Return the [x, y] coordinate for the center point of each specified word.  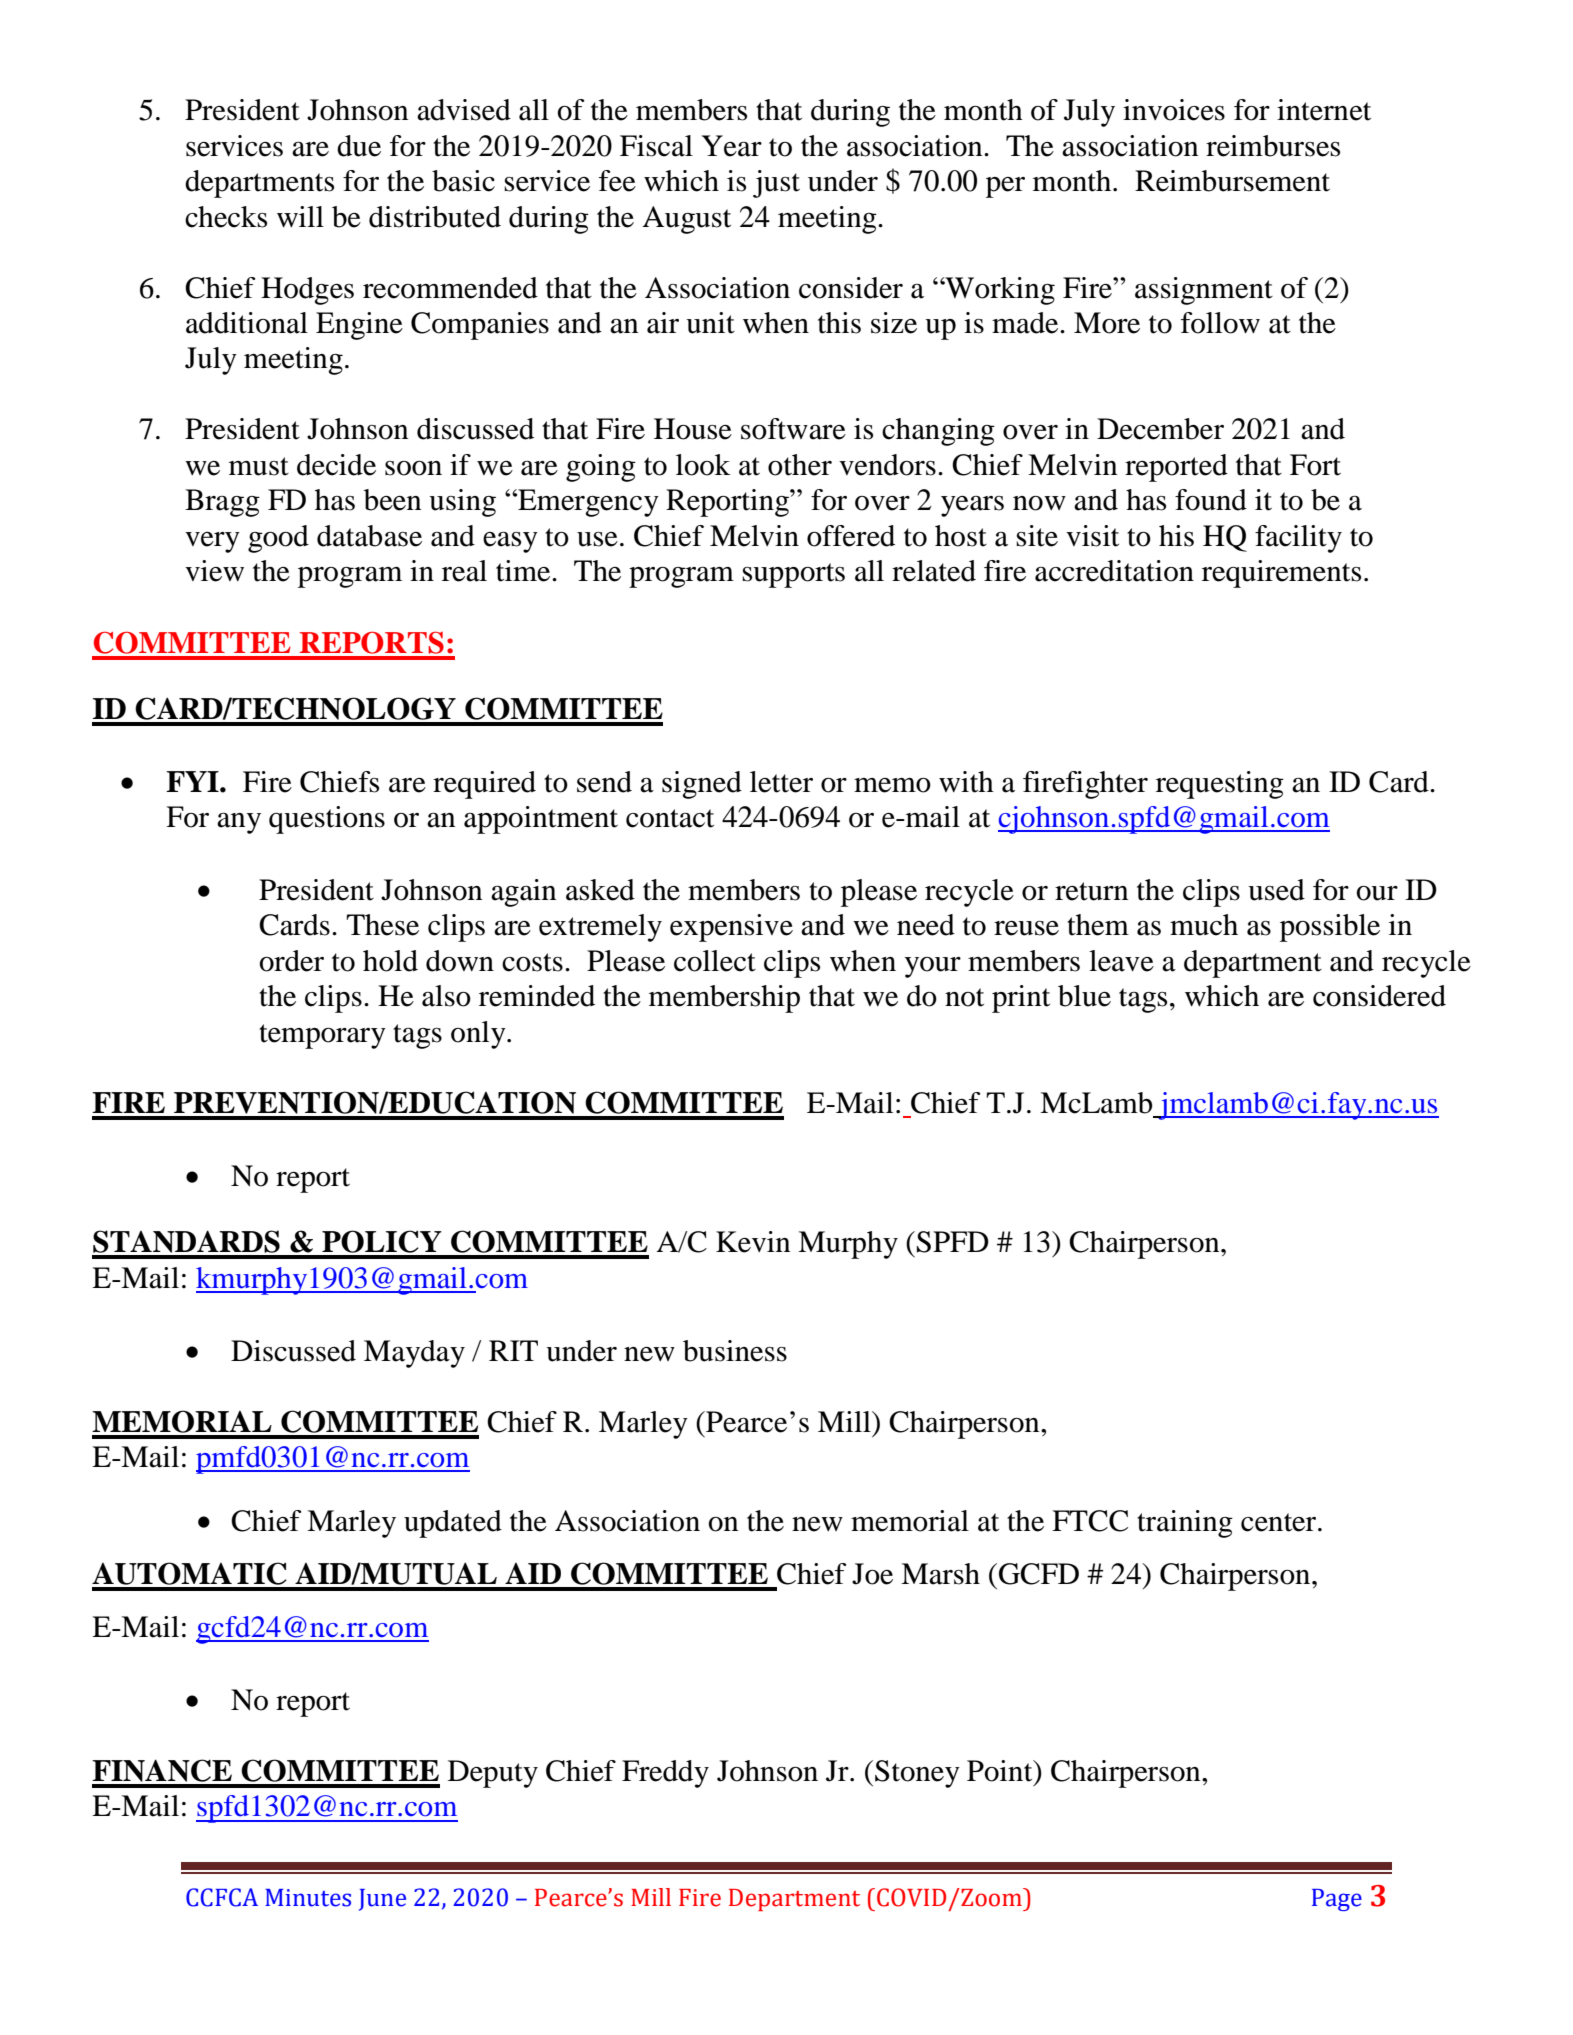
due [359, 146]
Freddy [665, 1774]
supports [793, 575]
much [1204, 925]
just [776, 184]
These [382, 925]
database [369, 536]
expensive [731, 928]
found [1211, 500]
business [735, 1351]
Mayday [414, 1354]
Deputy [493, 1774]
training [1185, 1524]
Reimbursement [1232, 181]
